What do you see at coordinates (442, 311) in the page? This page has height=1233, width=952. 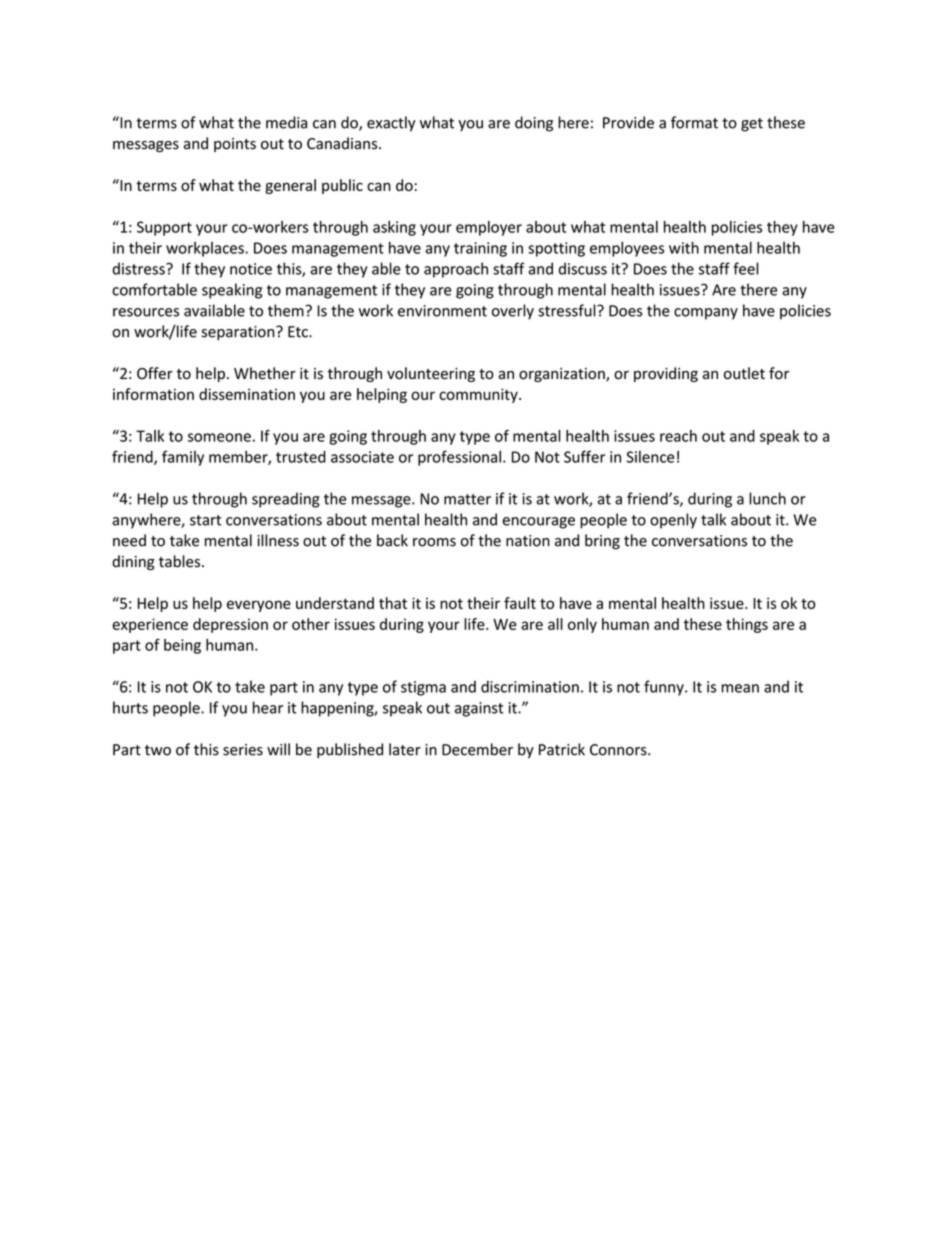 I see `environment` at bounding box center [442, 311].
